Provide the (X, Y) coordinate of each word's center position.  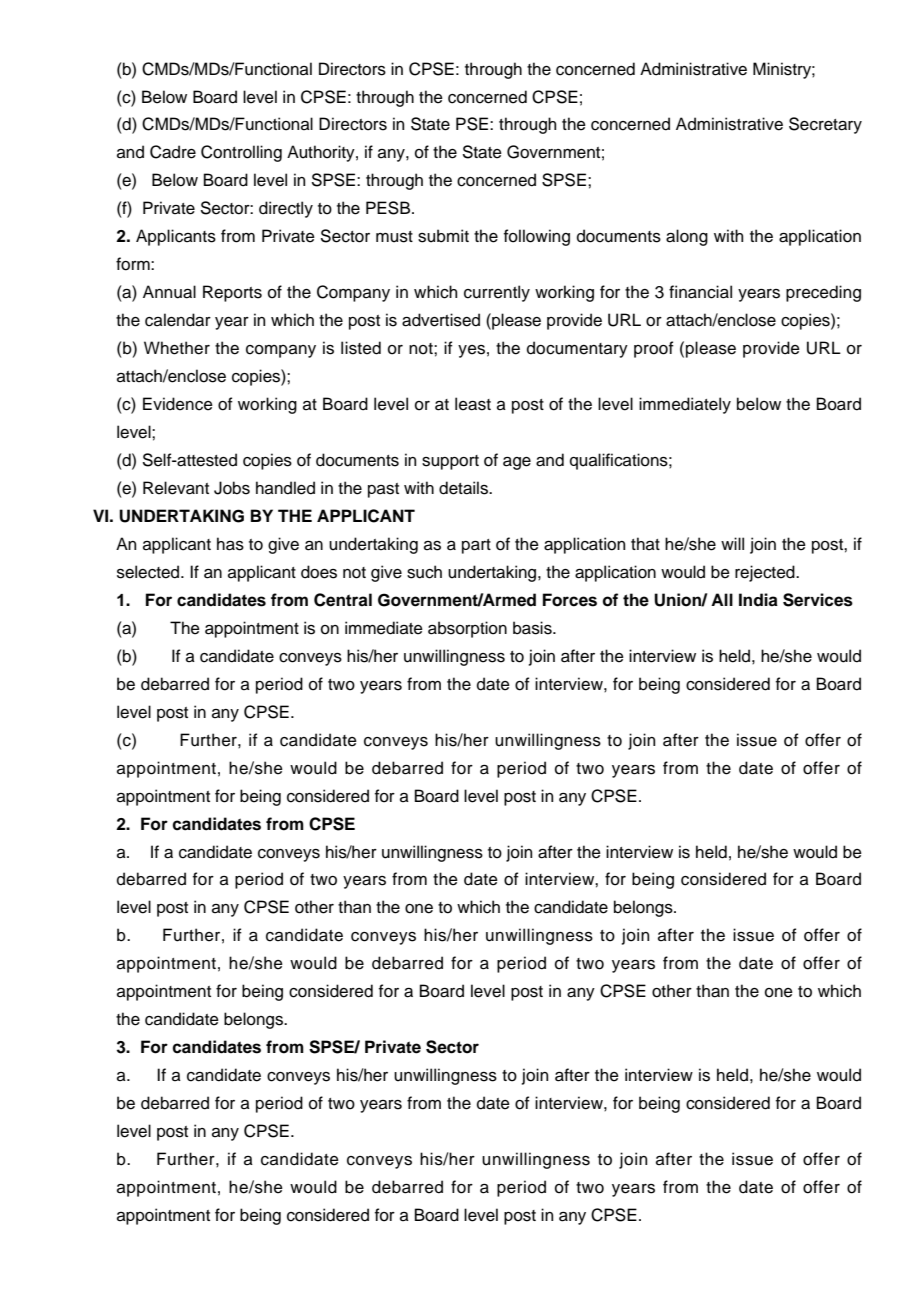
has (230, 544)
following (537, 237)
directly (286, 209)
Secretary (825, 125)
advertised (441, 320)
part (476, 546)
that (645, 544)
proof (654, 349)
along (687, 237)
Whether (177, 348)
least (473, 404)
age (517, 463)
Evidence (178, 404)
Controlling (241, 153)
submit (443, 236)
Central (343, 600)
